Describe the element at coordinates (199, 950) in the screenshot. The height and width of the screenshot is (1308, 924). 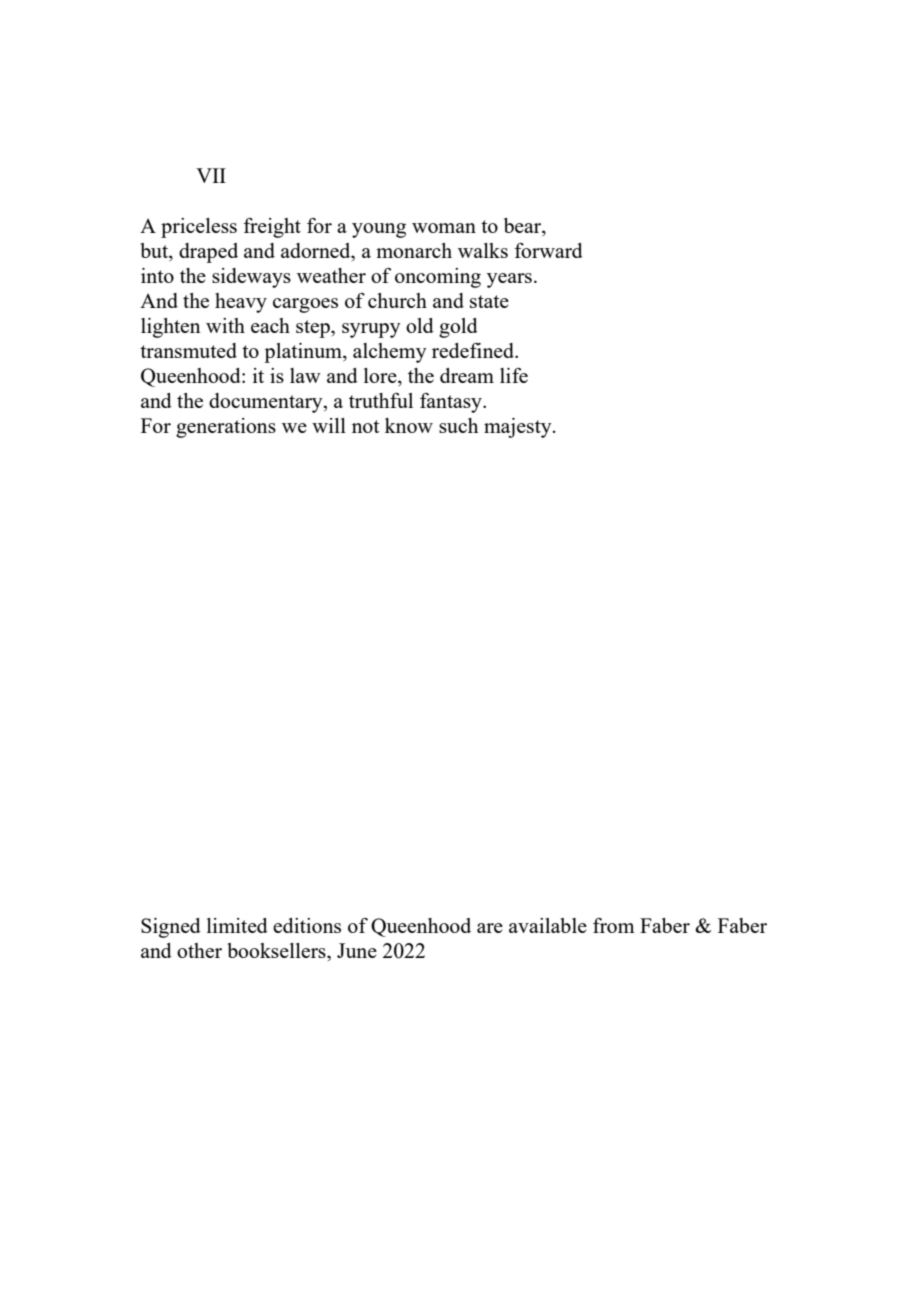
I see `other` at that location.
